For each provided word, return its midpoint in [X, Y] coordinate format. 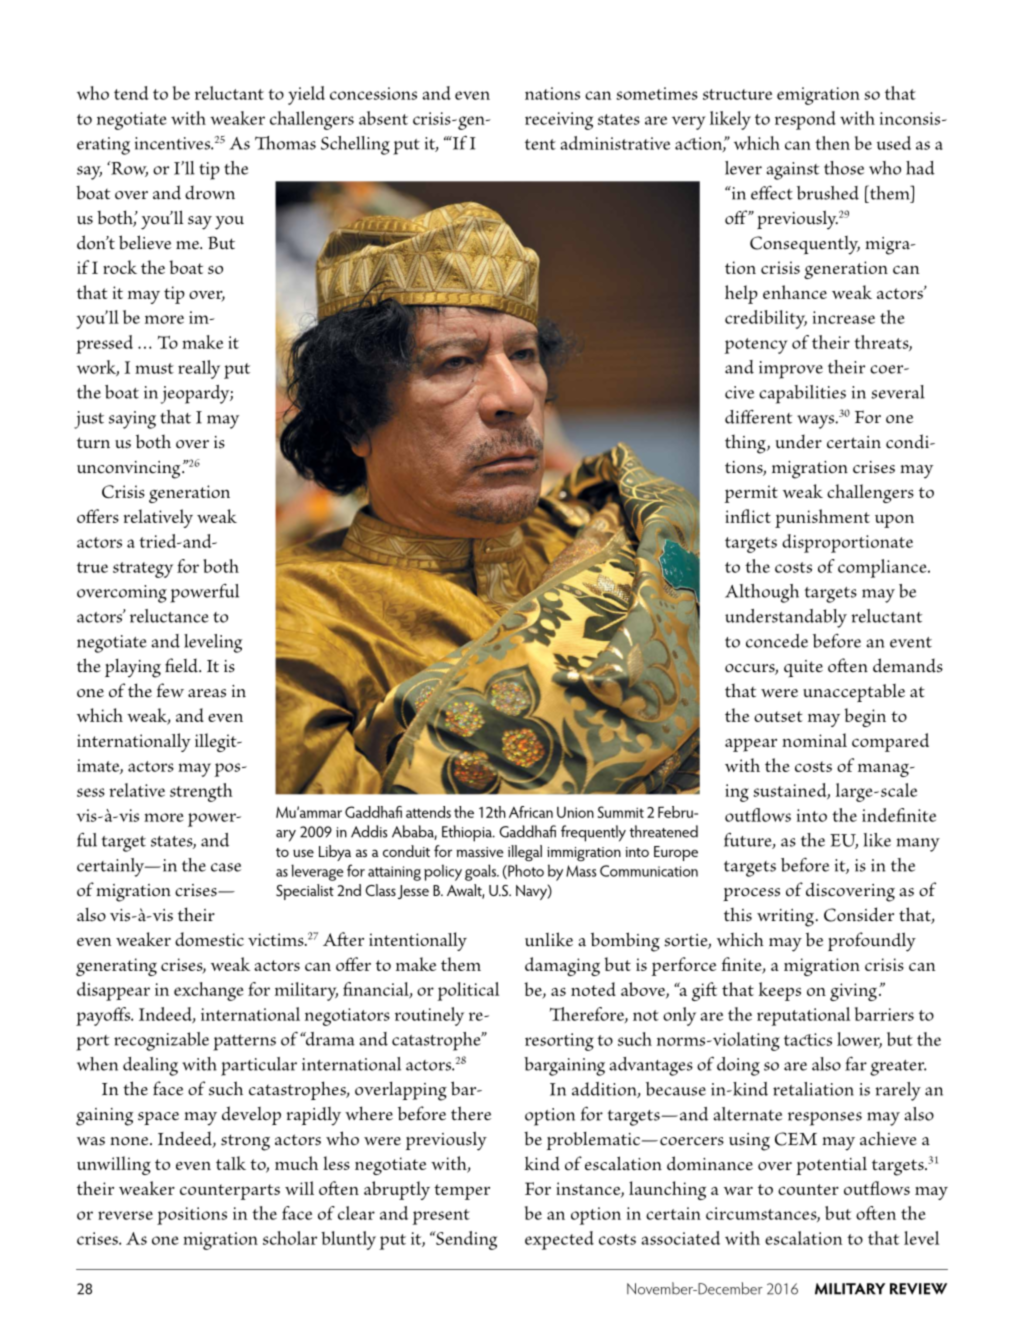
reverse [125, 1215]
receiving [559, 121]
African [531, 812]
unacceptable [854, 693]
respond [805, 120]
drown [210, 192]
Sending [465, 1240]
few [170, 690]
